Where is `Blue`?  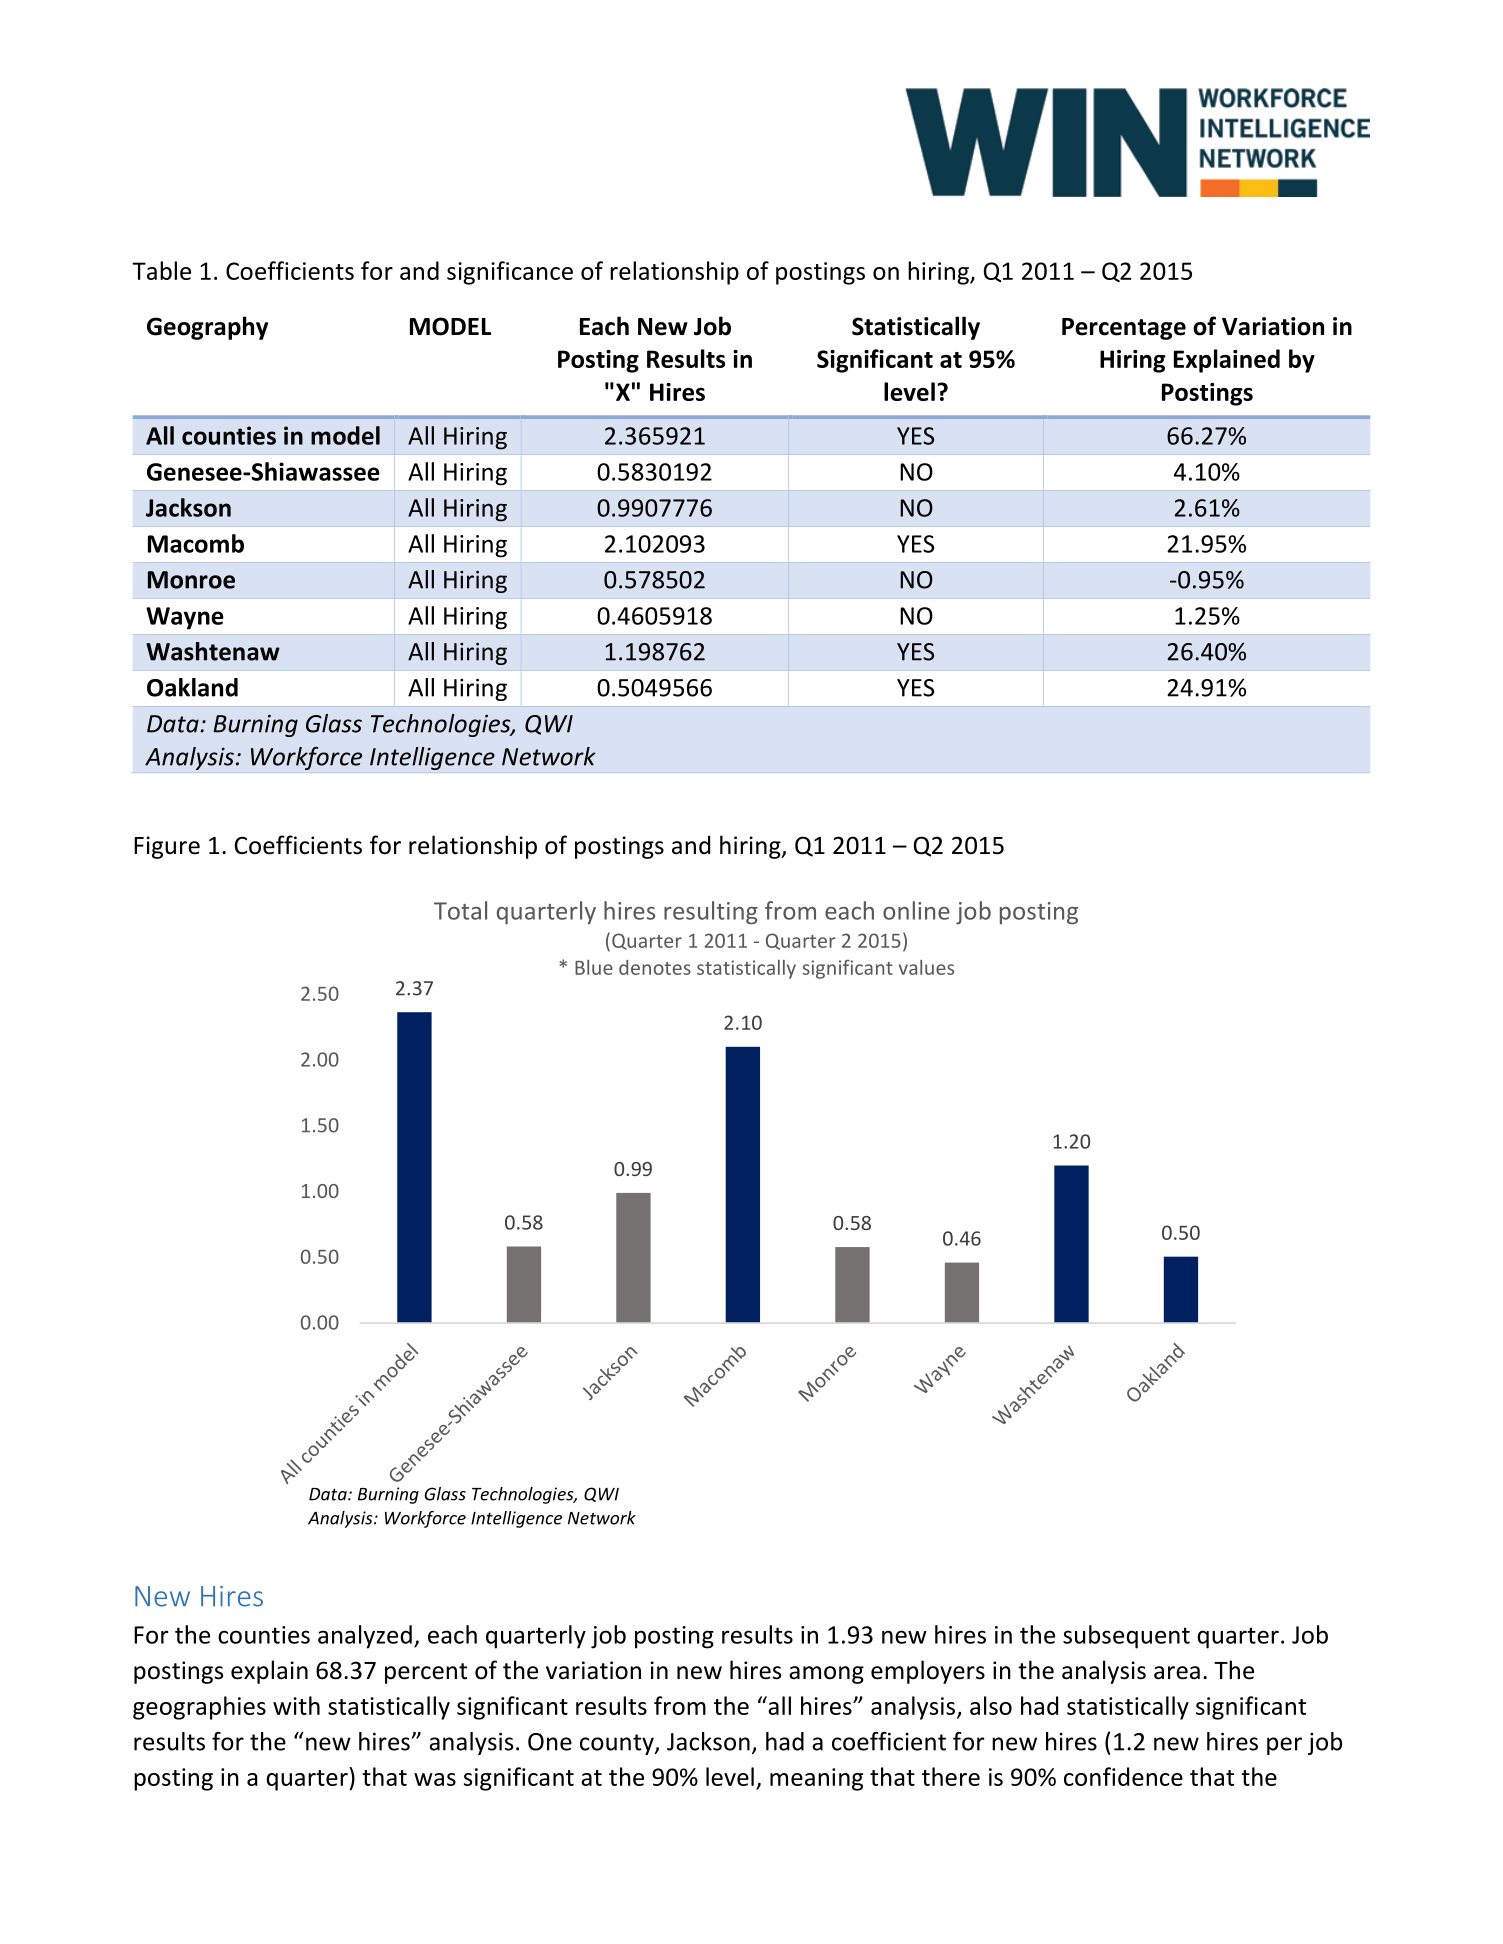 Blue is located at coordinates (594, 967).
